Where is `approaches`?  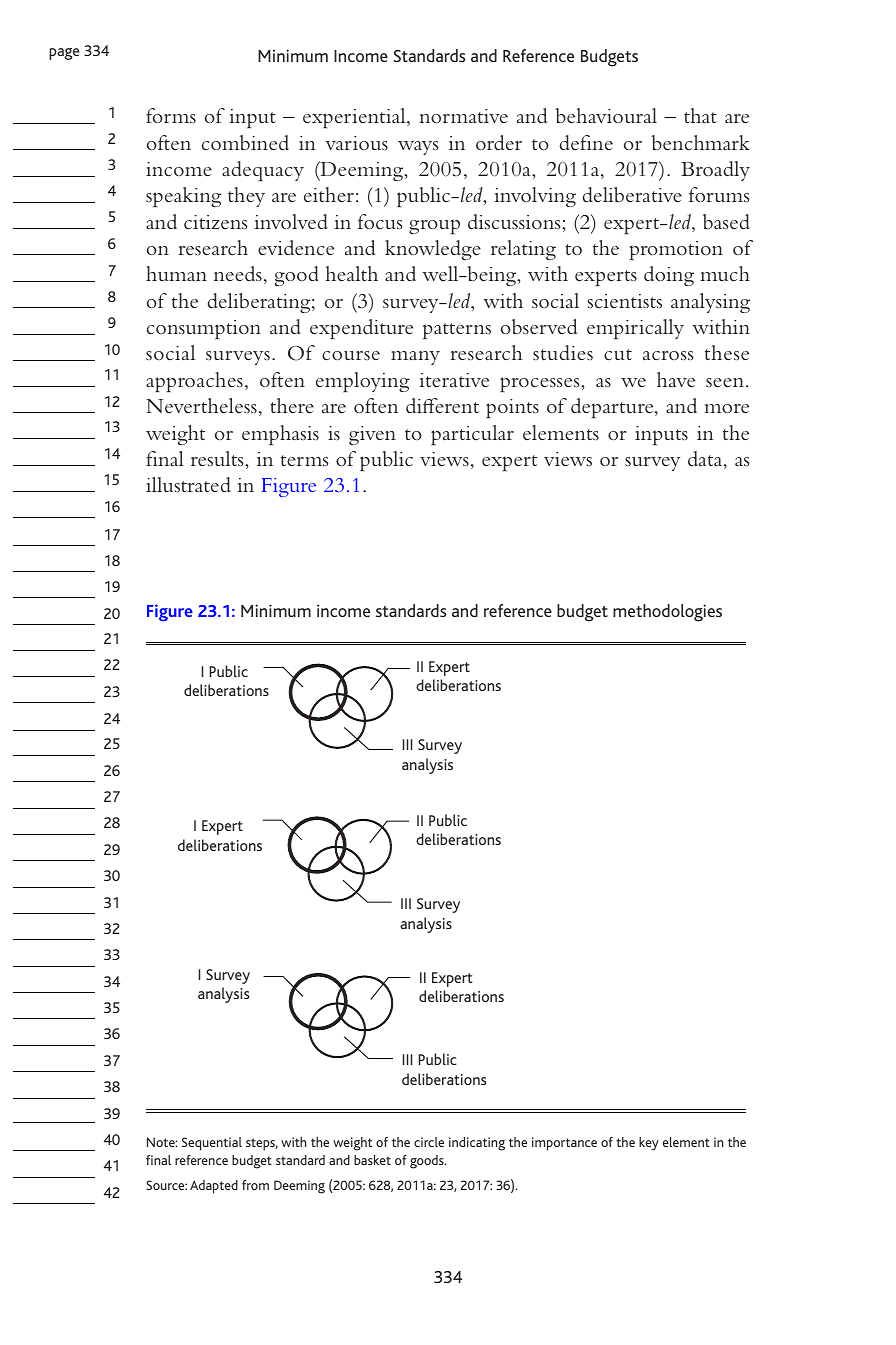 approaches is located at coordinates (194, 382).
